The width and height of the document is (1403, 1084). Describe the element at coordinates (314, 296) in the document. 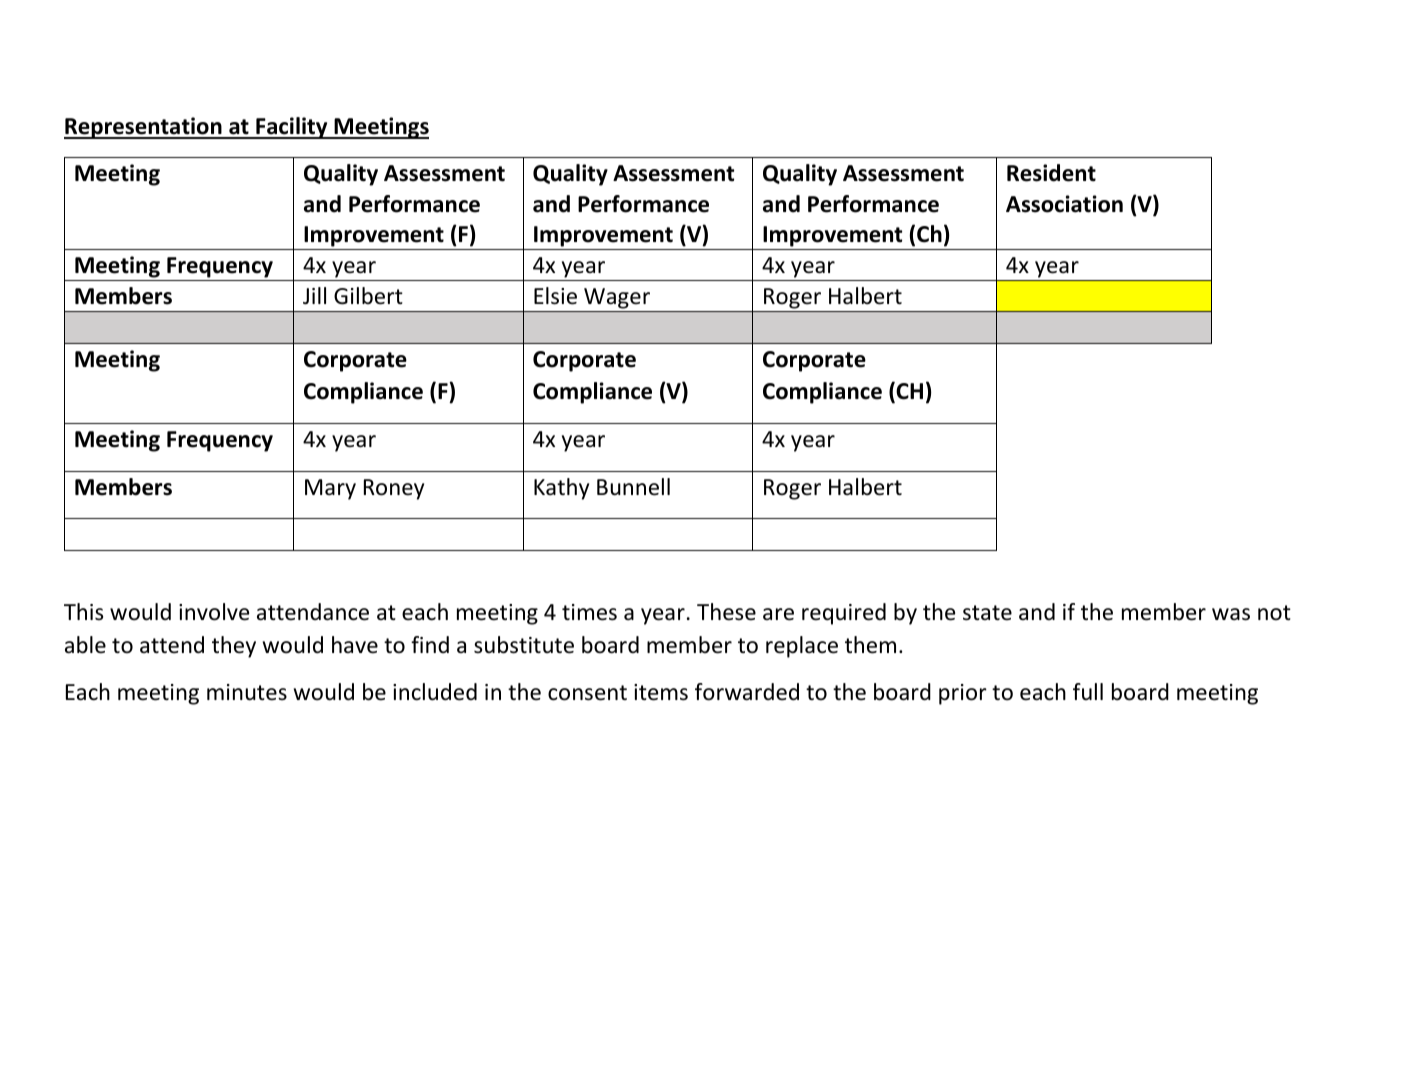

I see `Jill` at that location.
